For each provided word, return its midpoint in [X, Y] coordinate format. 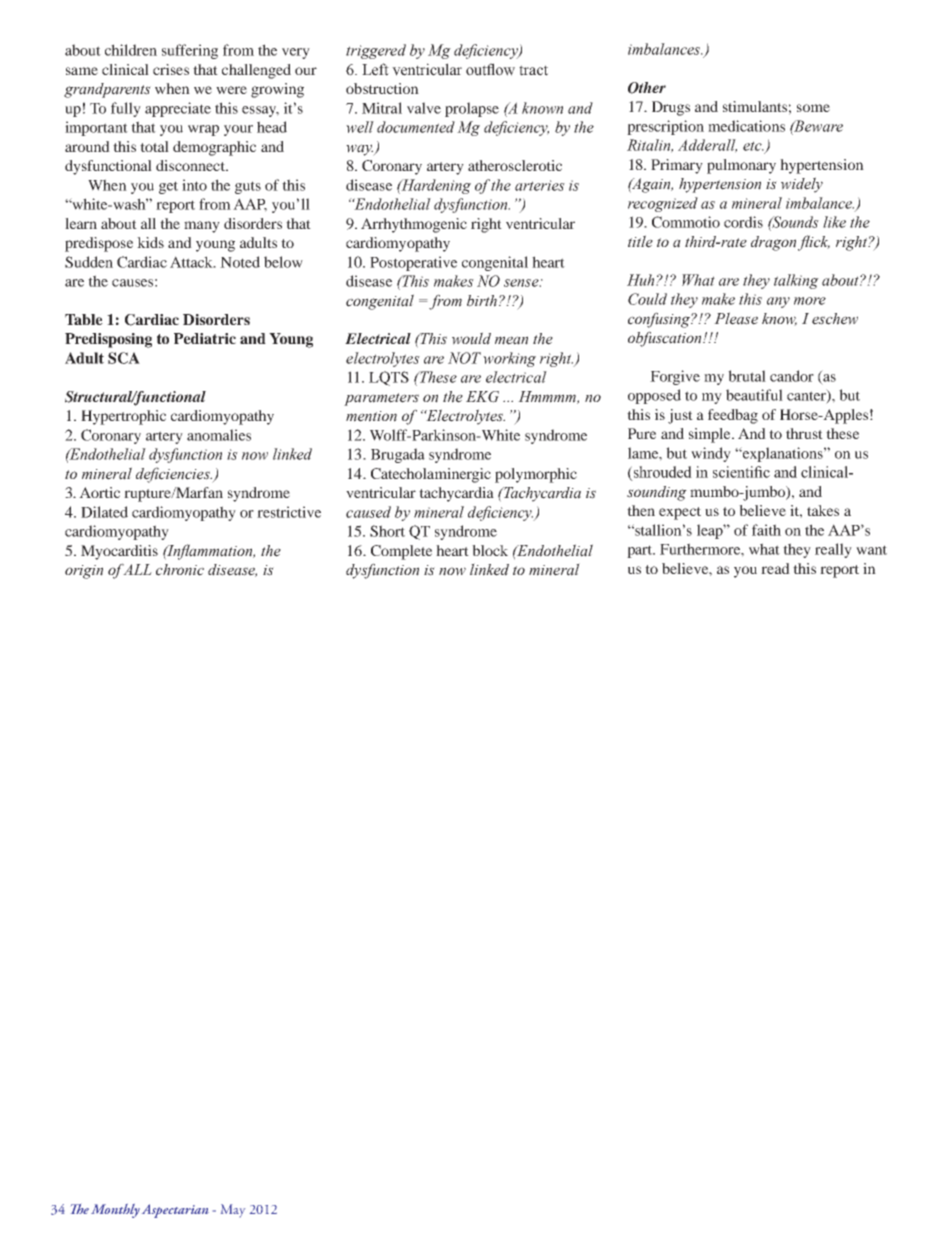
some [813, 108]
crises [171, 69]
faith [766, 530]
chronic [180, 570]
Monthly [115, 1211]
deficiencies [174, 475]
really [833, 550]
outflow [490, 69]
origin [84, 572]
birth [482, 301]
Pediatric [205, 338]
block [490, 550]
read [775, 568]
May [233, 1210]
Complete [401, 552]
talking [796, 281]
